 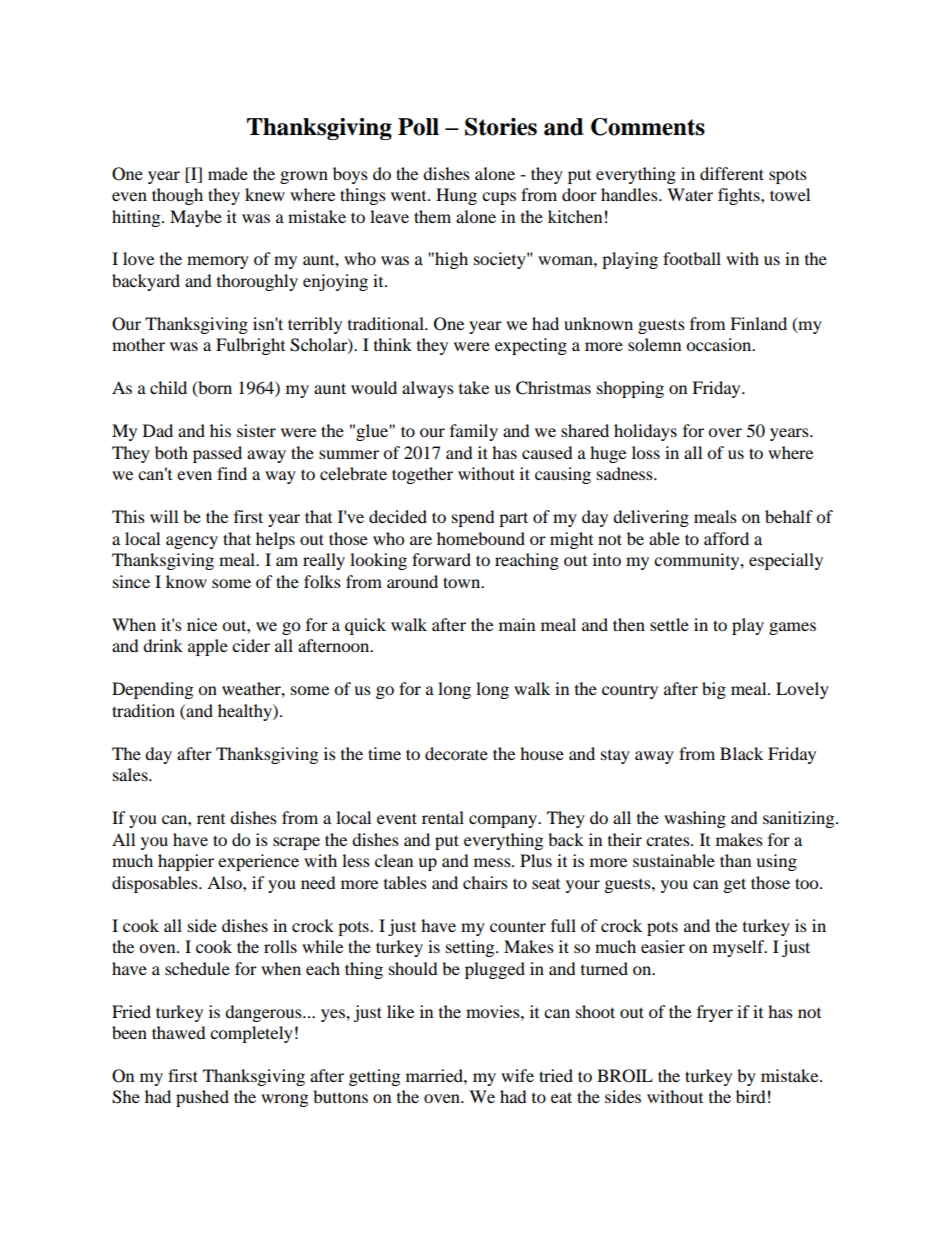 What do you see at coordinates (725, 432) in the screenshot?
I see `over` at bounding box center [725, 432].
